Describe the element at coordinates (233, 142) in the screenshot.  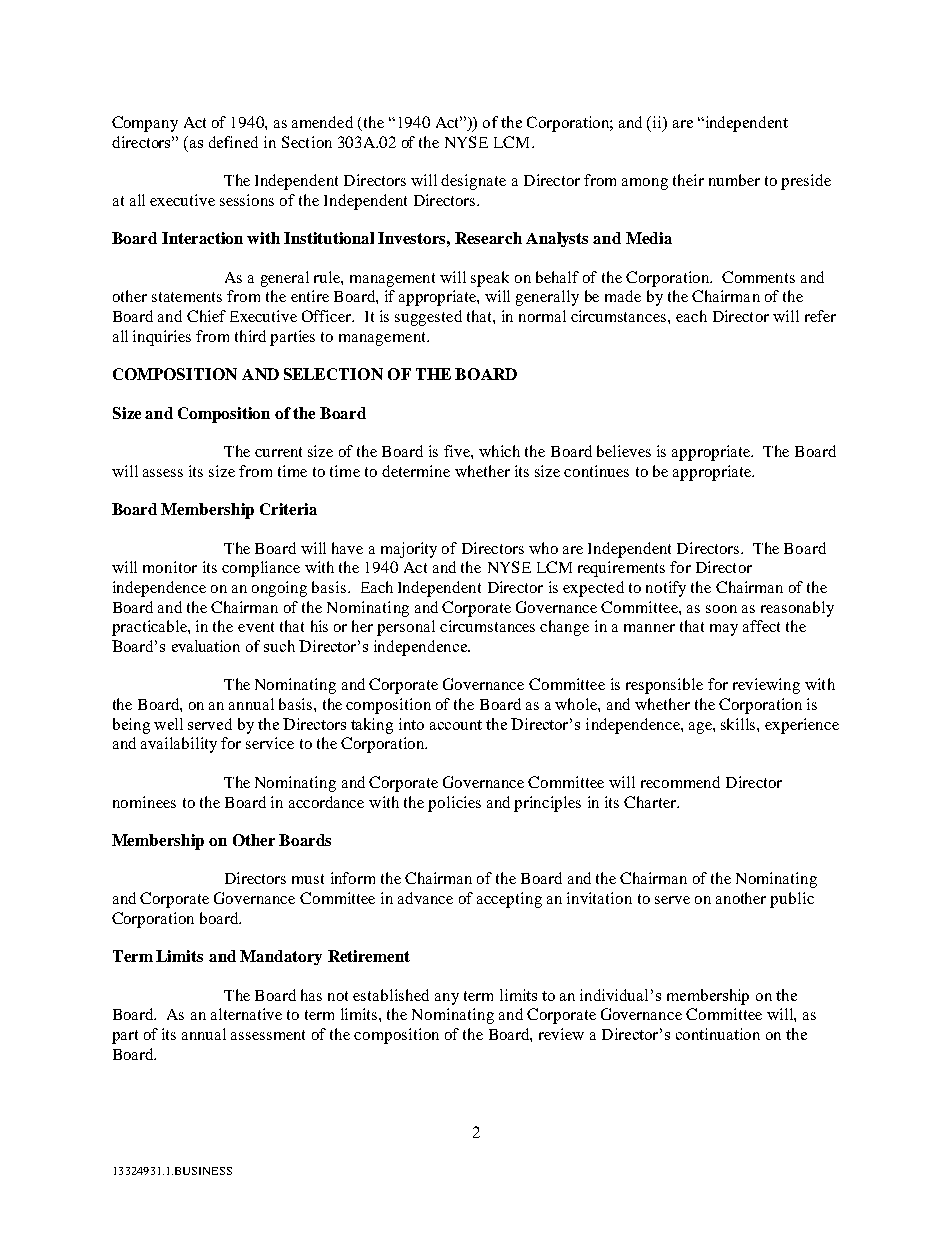
I see `defined` at that location.
